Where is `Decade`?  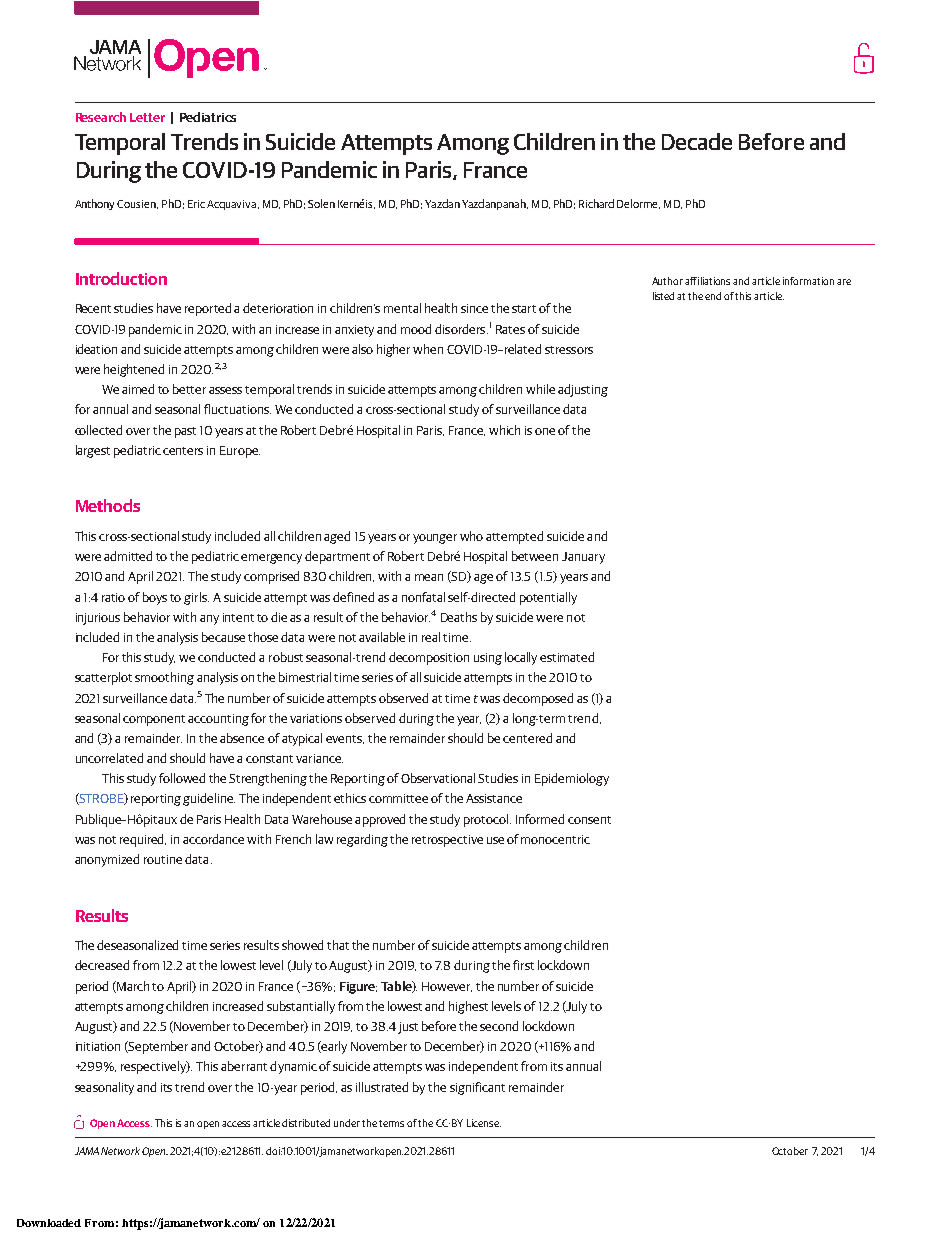 Decade is located at coordinates (697, 141).
